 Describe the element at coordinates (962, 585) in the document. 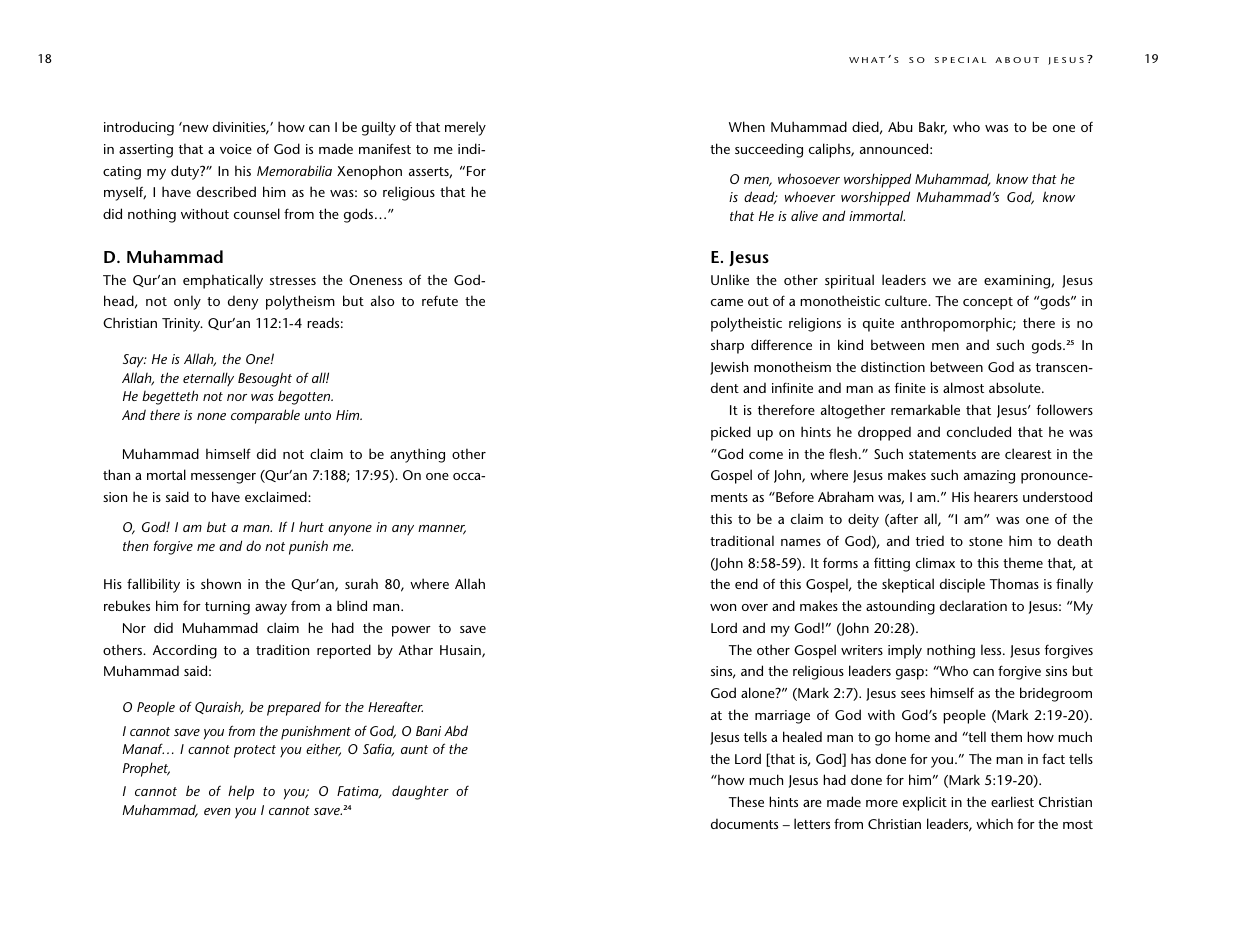

I see `disciple` at that location.
